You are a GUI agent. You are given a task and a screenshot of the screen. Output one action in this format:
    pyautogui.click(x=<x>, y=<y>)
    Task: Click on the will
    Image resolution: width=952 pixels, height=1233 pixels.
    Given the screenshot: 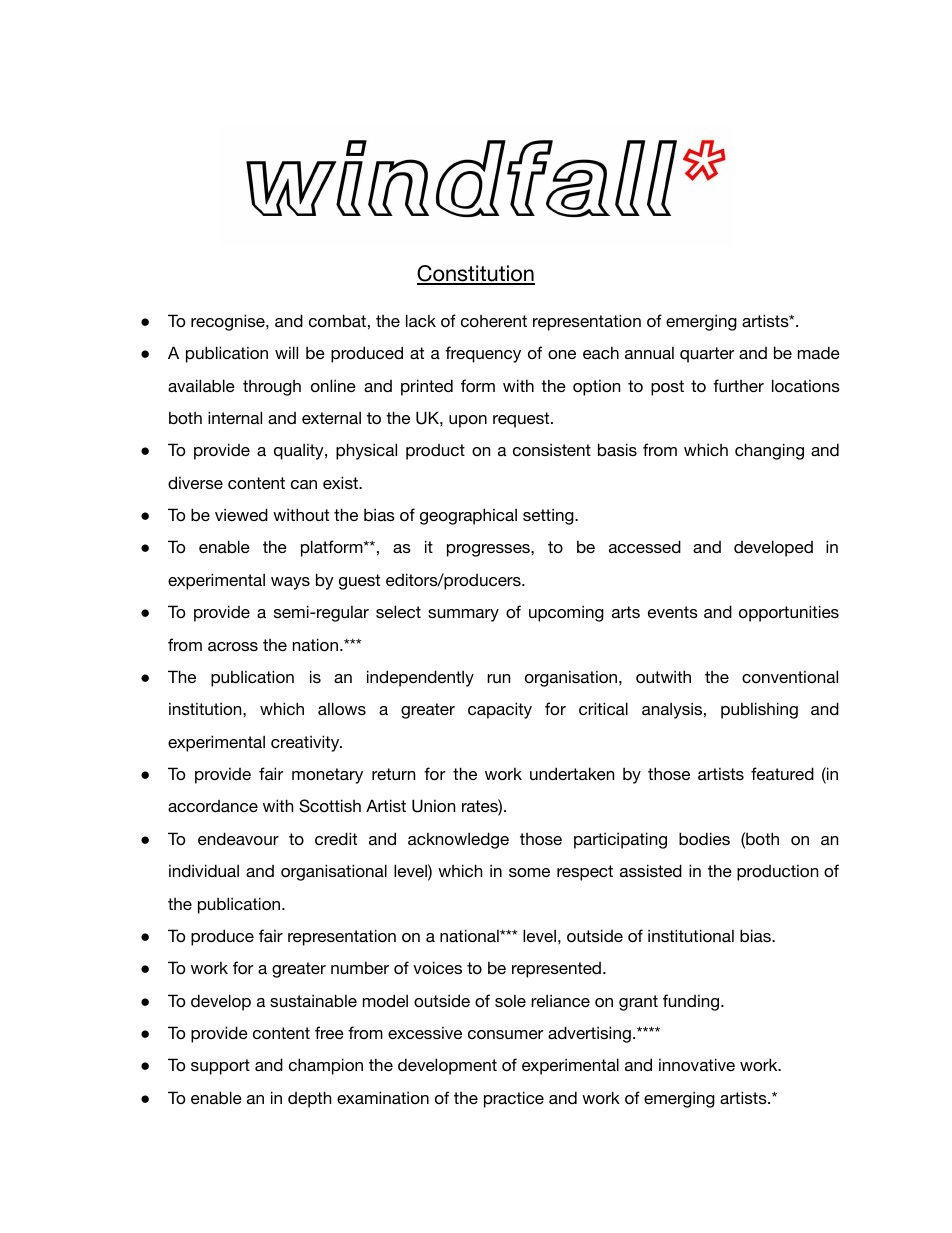 What is the action you would take?
    pyautogui.click(x=286, y=352)
